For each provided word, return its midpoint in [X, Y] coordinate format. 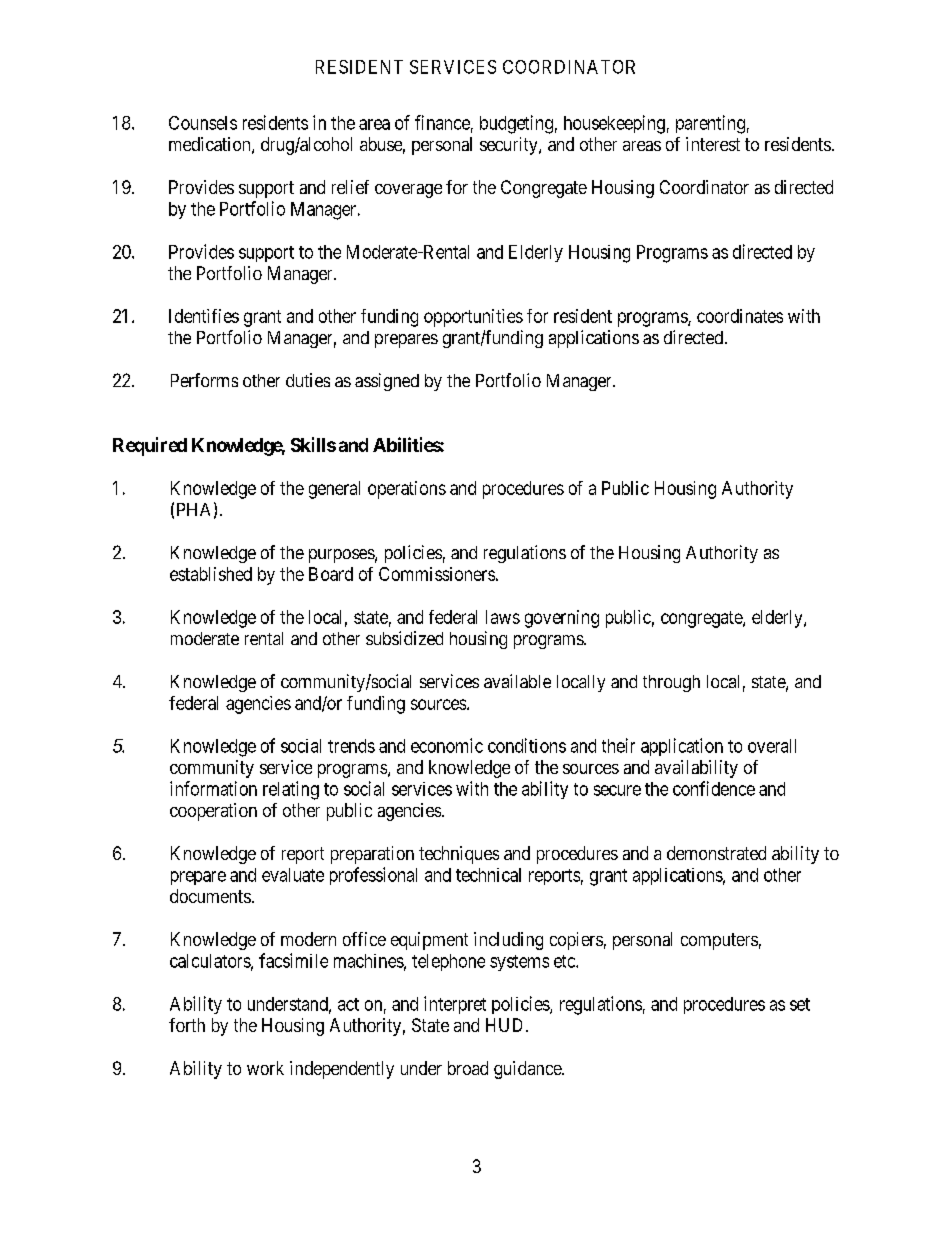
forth [187, 1025]
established [211, 574]
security [510, 146]
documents [210, 896]
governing [562, 619]
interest [713, 144]
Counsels [203, 123]
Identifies [204, 316]
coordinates [740, 316]
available [517, 681]
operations [407, 490]
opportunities [473, 318]
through [671, 683]
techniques [459, 855]
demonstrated [716, 853]
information [213, 788]
